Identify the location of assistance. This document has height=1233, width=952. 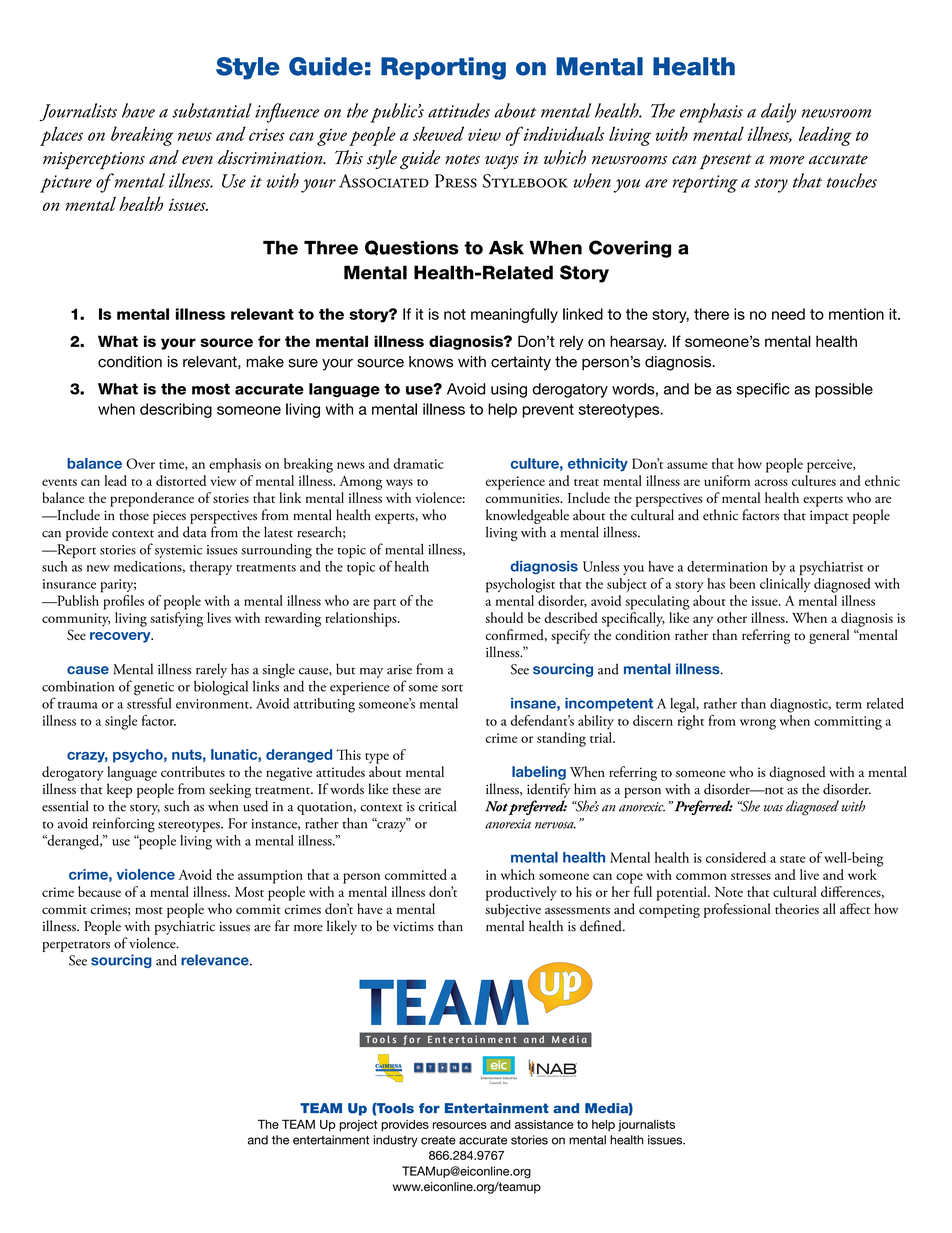
(544, 1124).
